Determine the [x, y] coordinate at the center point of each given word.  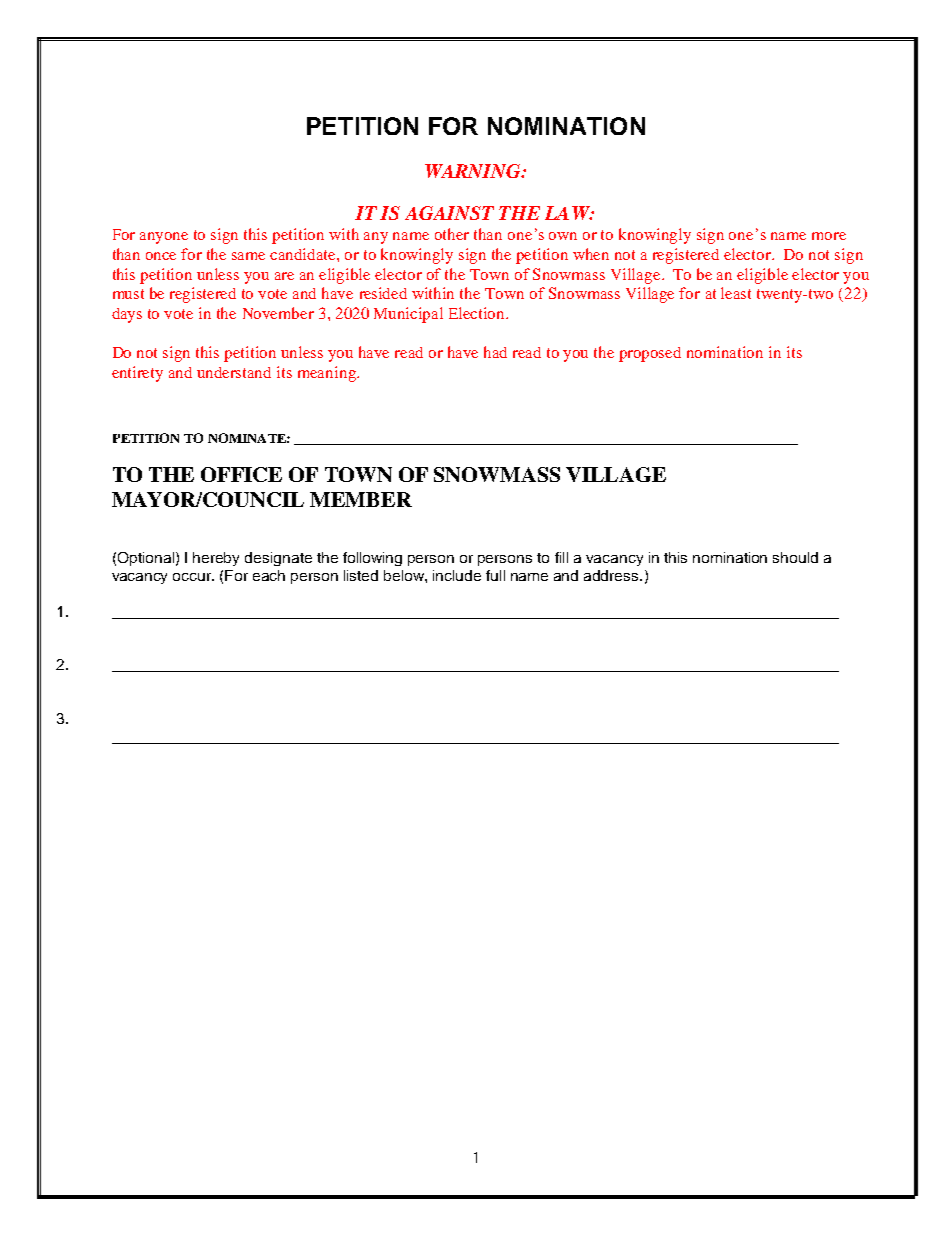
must [128, 294]
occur [193, 577]
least [736, 293]
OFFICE [241, 474]
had [495, 352]
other [452, 234]
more [829, 236]
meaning [328, 374]
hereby [216, 559]
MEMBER [361, 499]
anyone [164, 238]
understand [234, 372]
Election [478, 313]
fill [561, 557]
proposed [650, 354]
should [795, 557]
